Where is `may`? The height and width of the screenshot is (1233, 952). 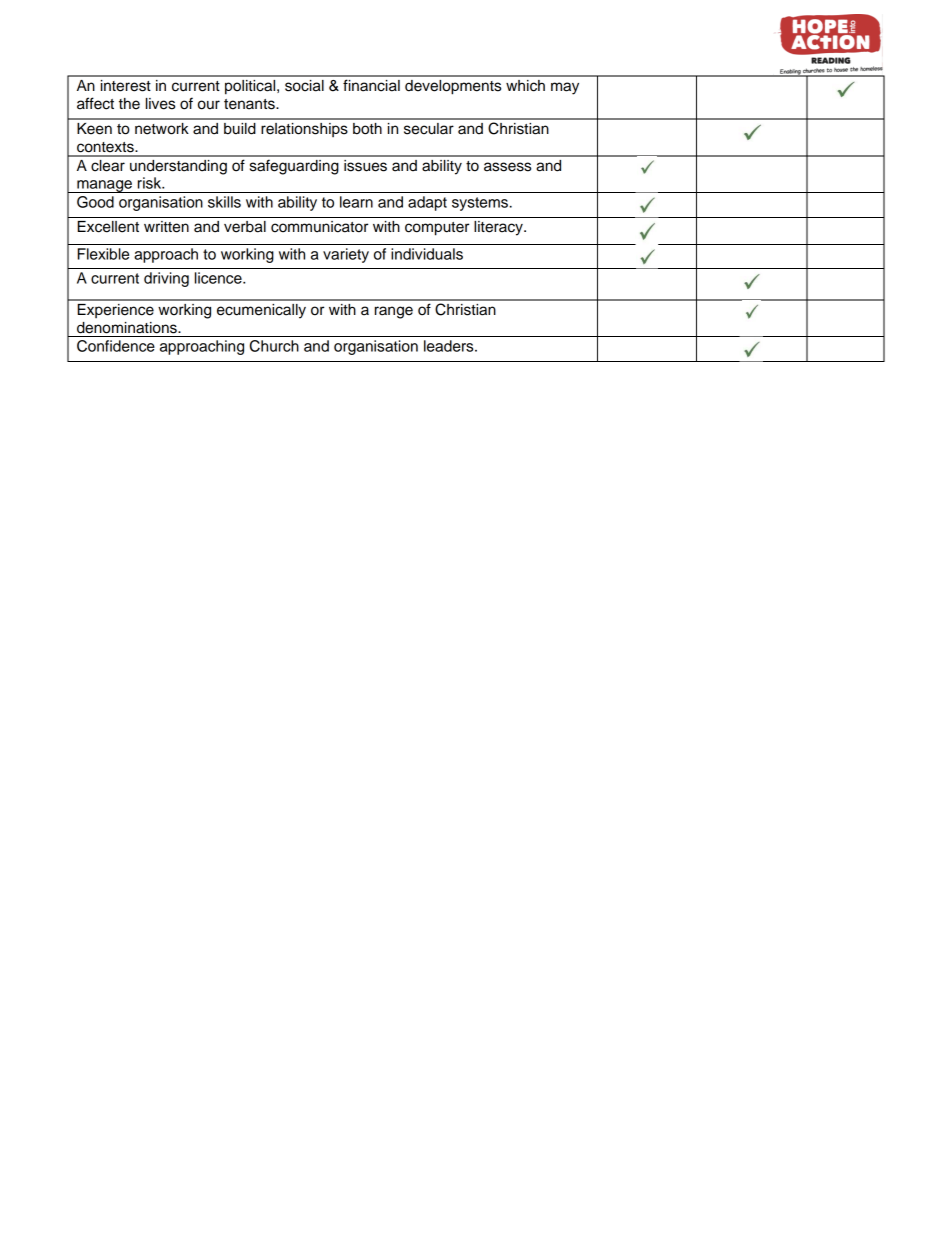
may is located at coordinates (565, 88).
